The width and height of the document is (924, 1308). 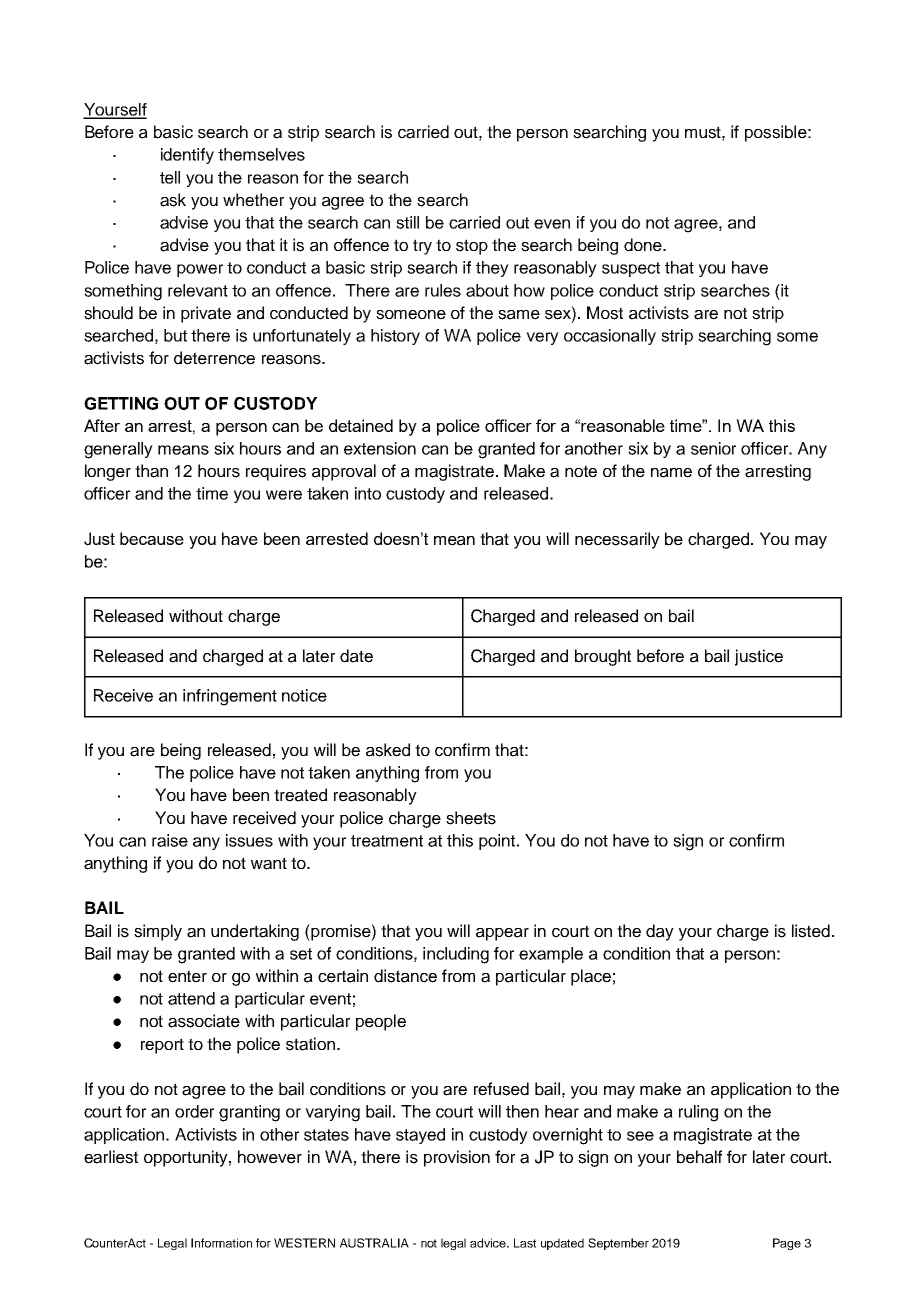 What do you see at coordinates (644, 245) in the document?
I see `done` at bounding box center [644, 245].
